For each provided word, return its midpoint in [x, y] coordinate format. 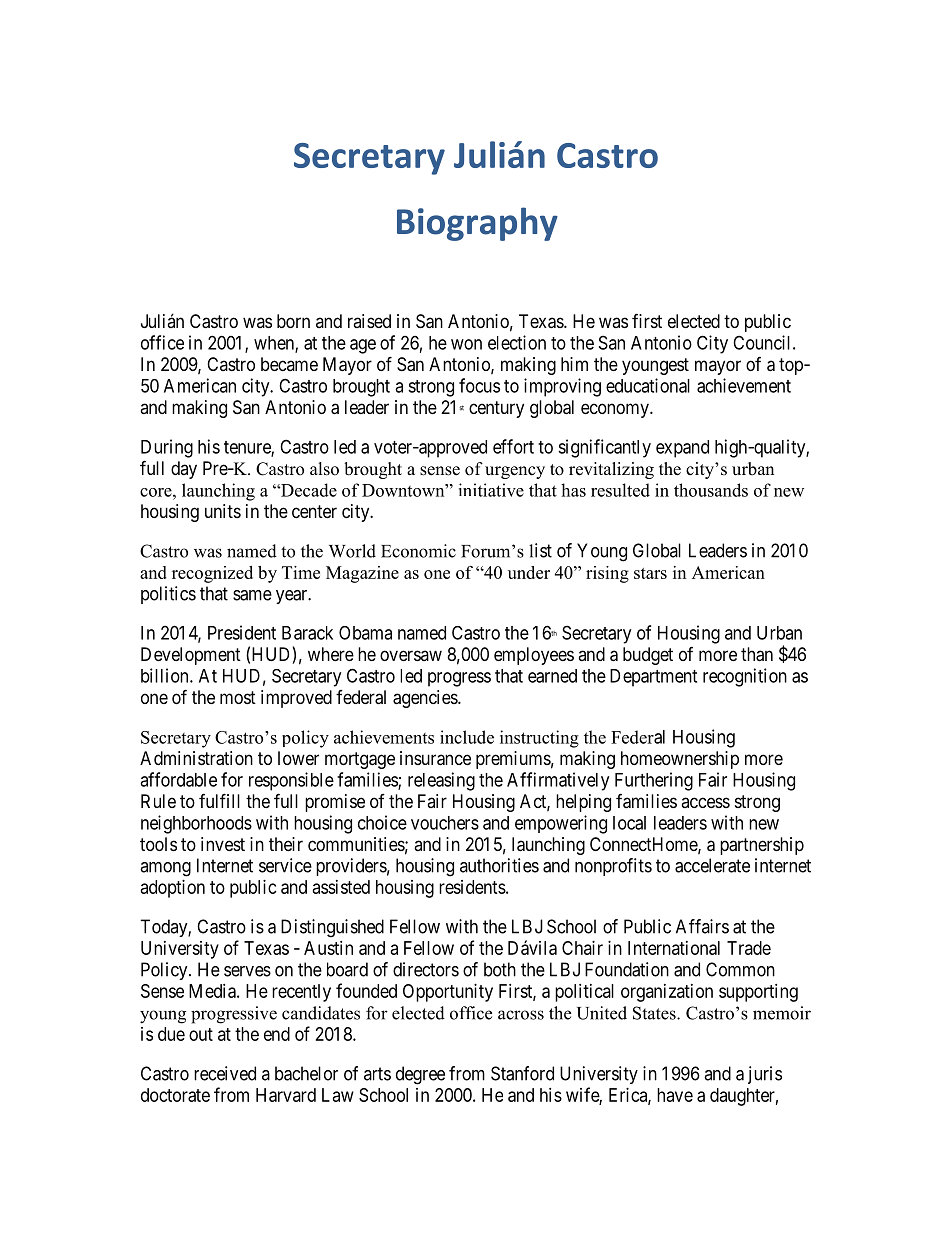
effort [513, 446]
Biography [477, 224]
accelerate [712, 865]
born [293, 321]
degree [420, 1075]
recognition [745, 677]
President [242, 632]
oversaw [411, 655]
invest [223, 844]
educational [648, 385]
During [167, 448]
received [225, 1073]
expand [682, 449]
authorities [499, 865]
